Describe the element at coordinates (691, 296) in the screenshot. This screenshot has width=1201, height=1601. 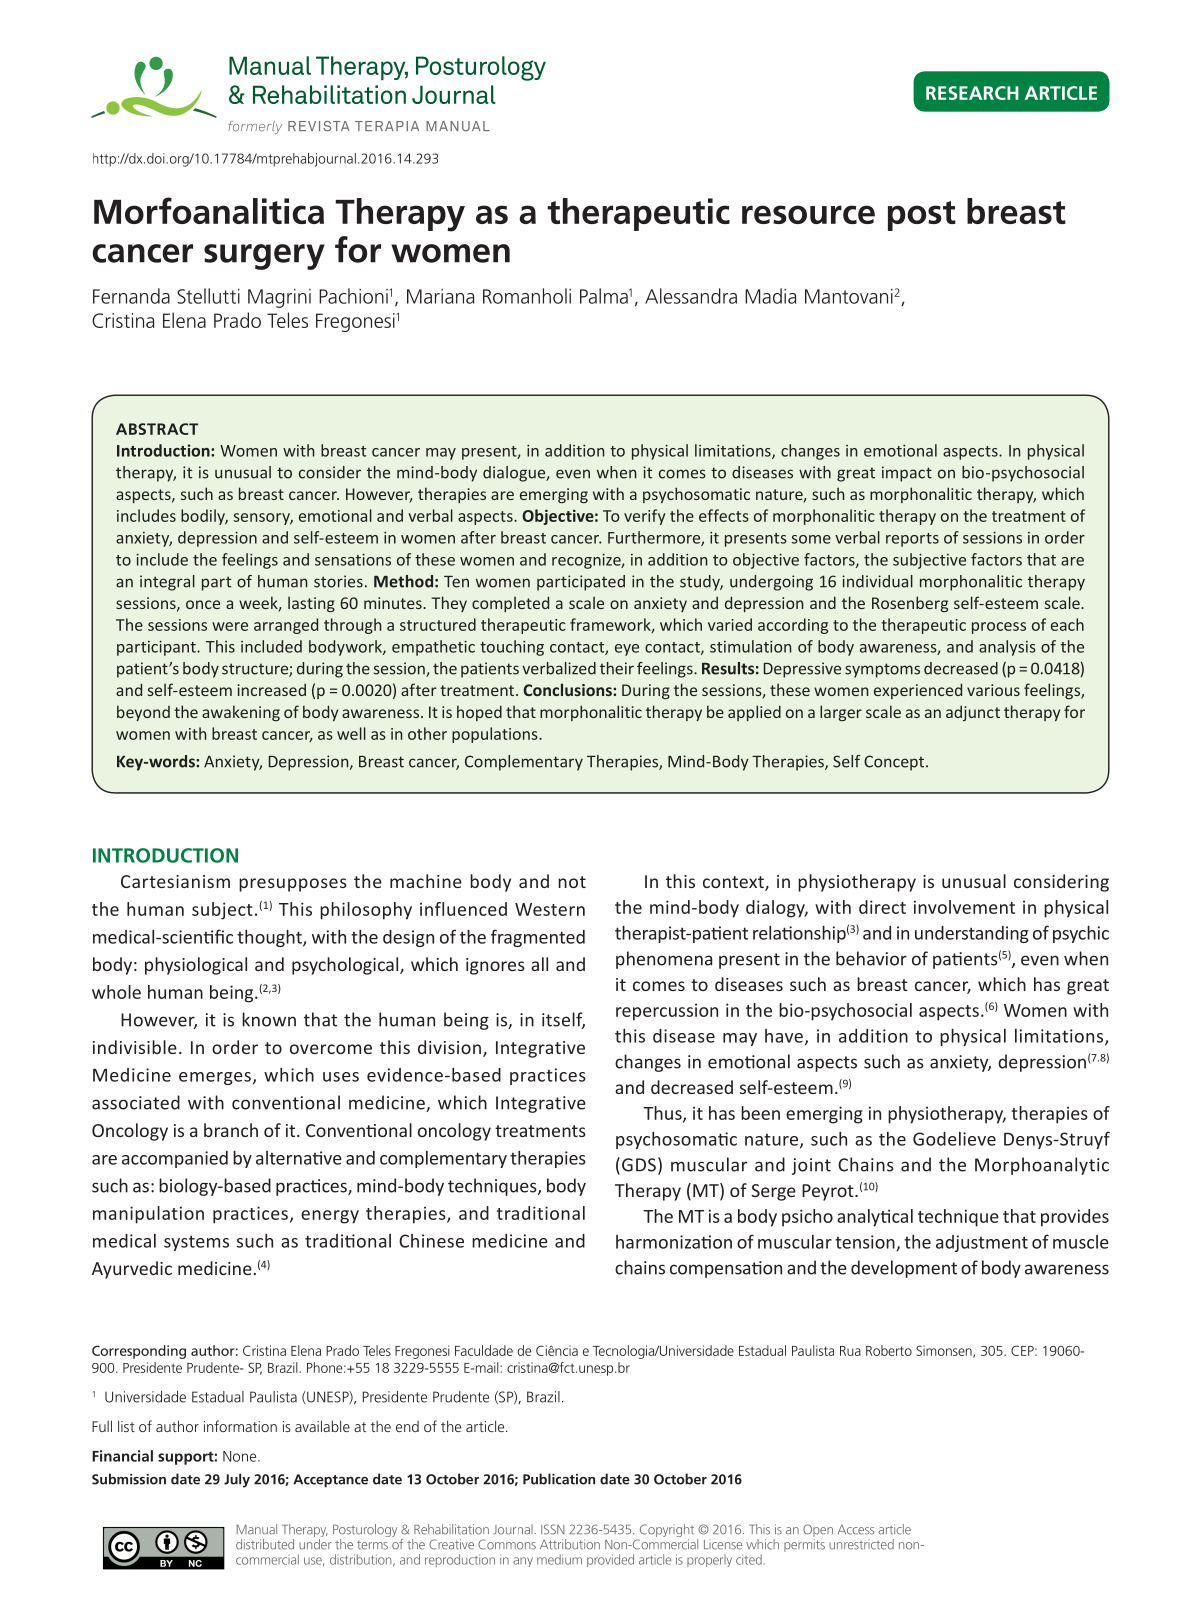
I see `Alessandra` at that location.
